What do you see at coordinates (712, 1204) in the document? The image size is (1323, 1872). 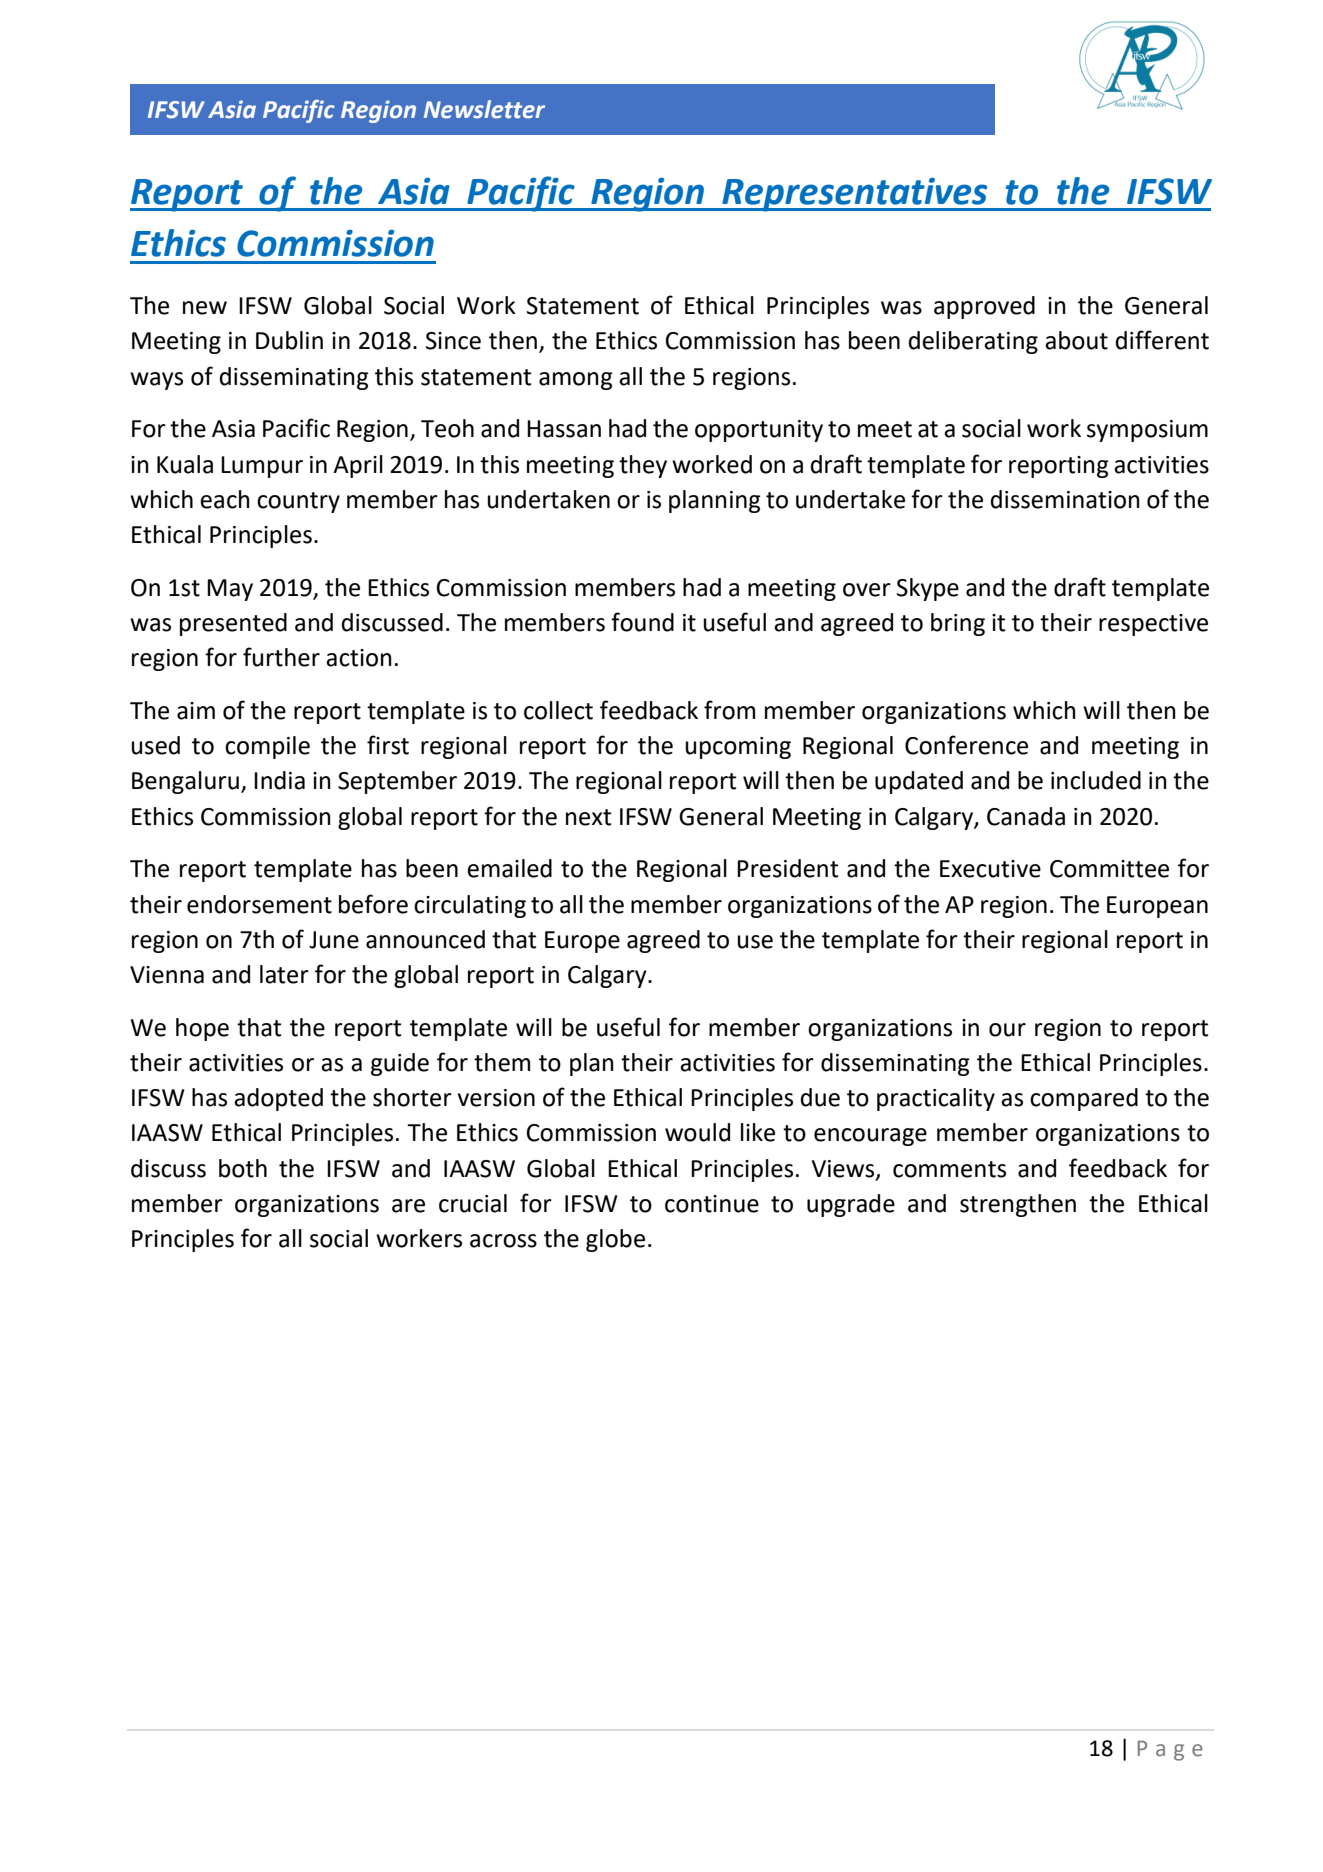 I see `continue` at bounding box center [712, 1204].
